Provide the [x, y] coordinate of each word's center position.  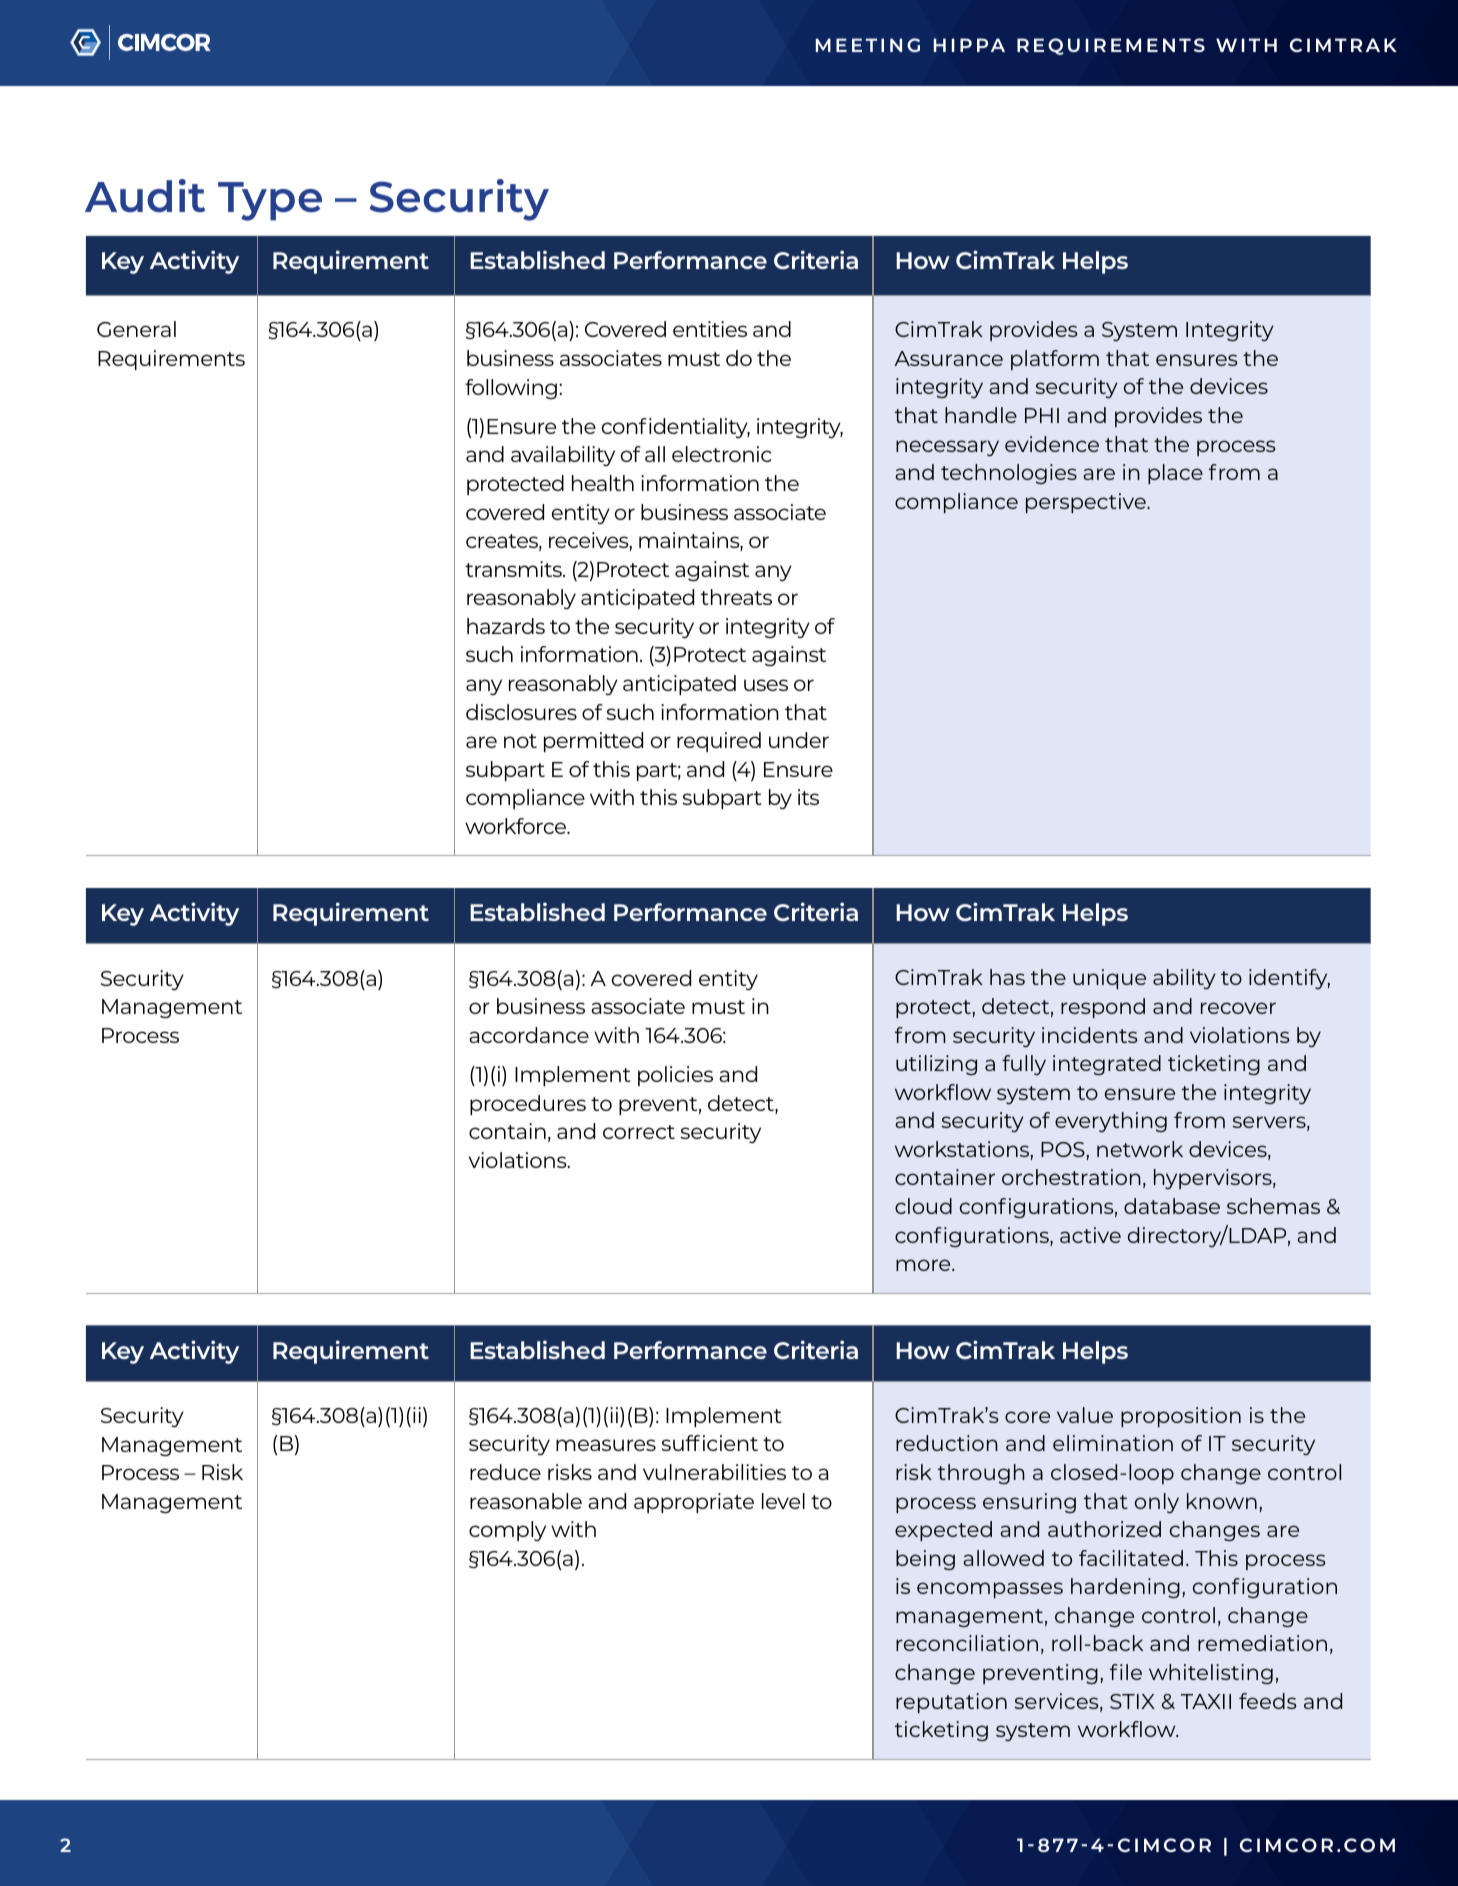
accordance [529, 1035]
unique [1109, 979]
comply [507, 1531]
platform [1055, 360]
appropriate [694, 1503]
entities [710, 329]
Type [270, 201]
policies [675, 1076]
